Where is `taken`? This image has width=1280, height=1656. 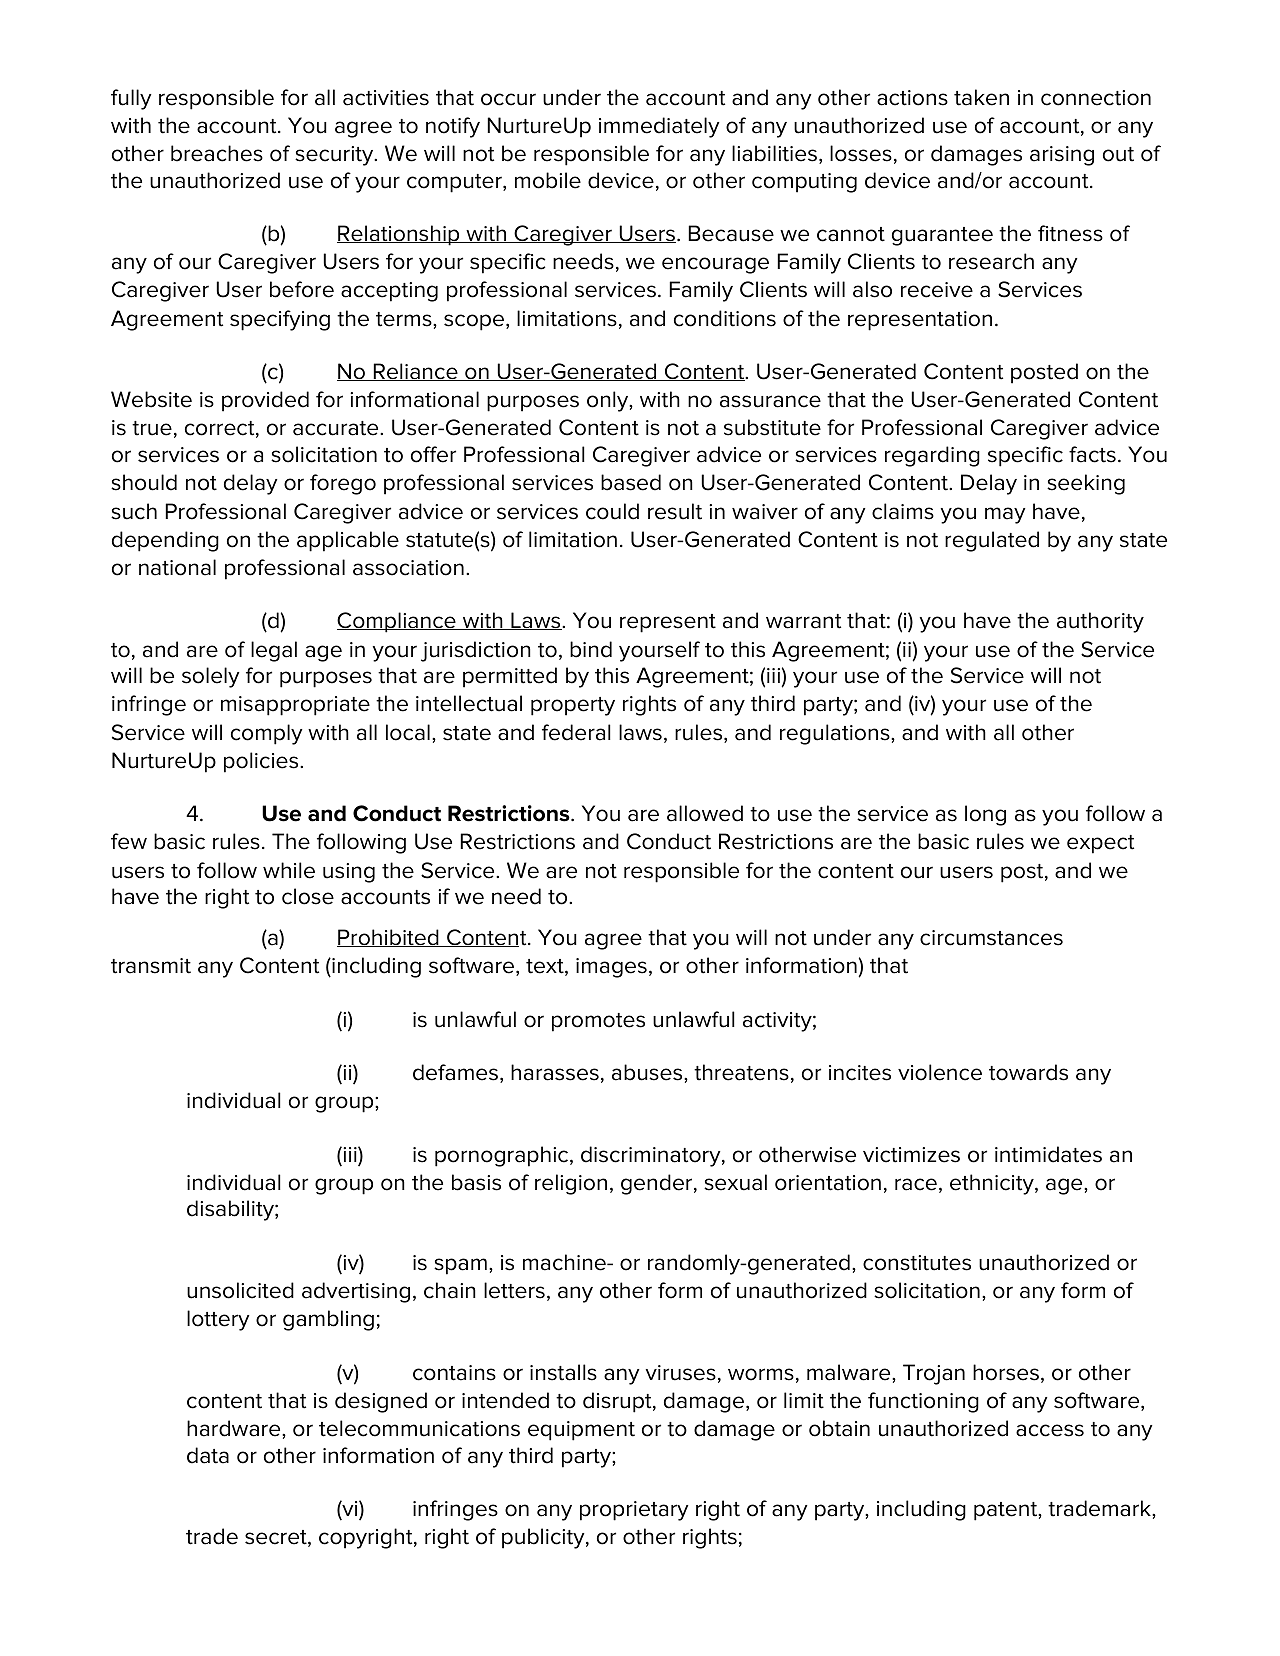
taken is located at coordinates (981, 97).
